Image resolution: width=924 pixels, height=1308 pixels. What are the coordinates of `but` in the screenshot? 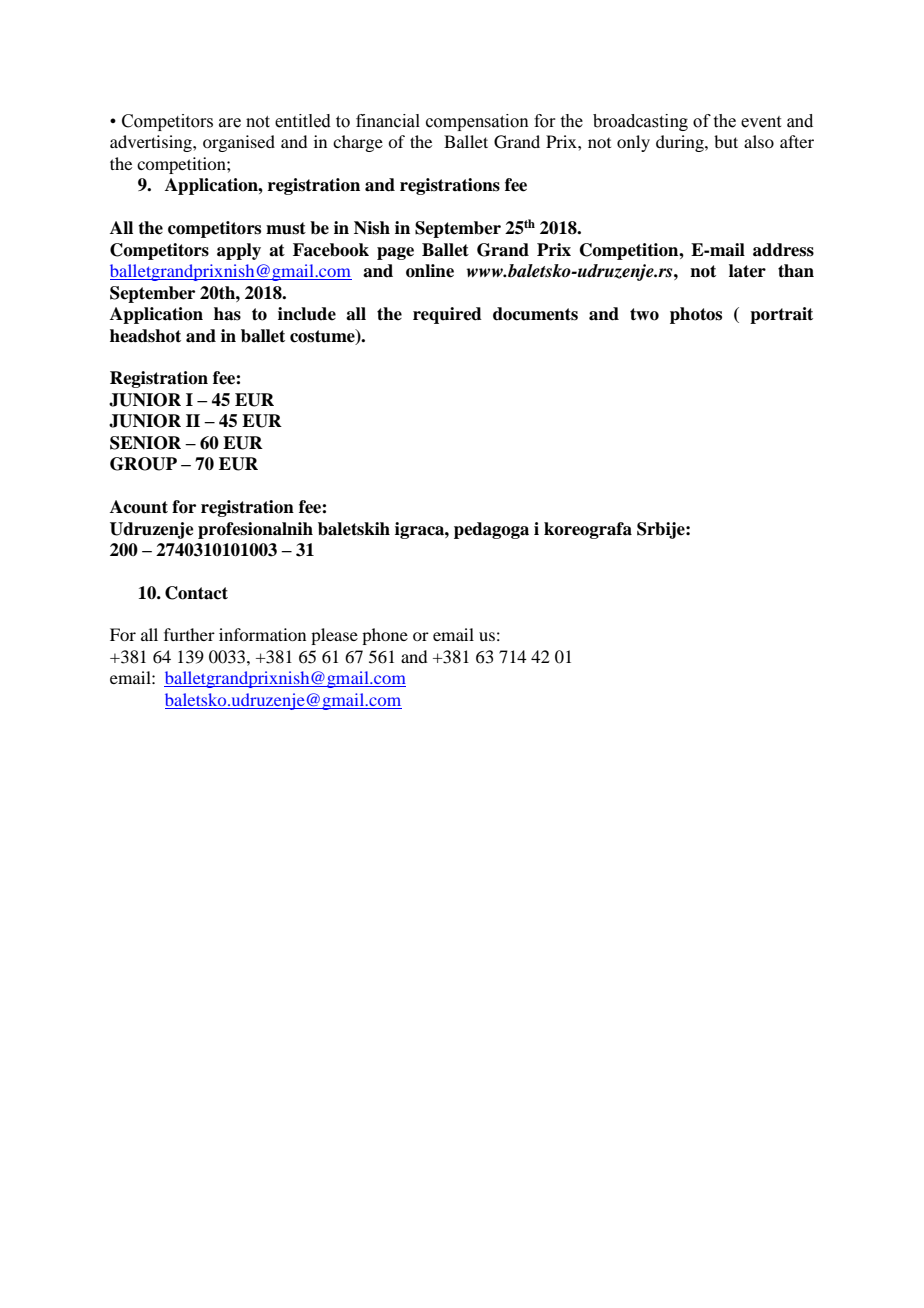 It's located at (726, 141).
